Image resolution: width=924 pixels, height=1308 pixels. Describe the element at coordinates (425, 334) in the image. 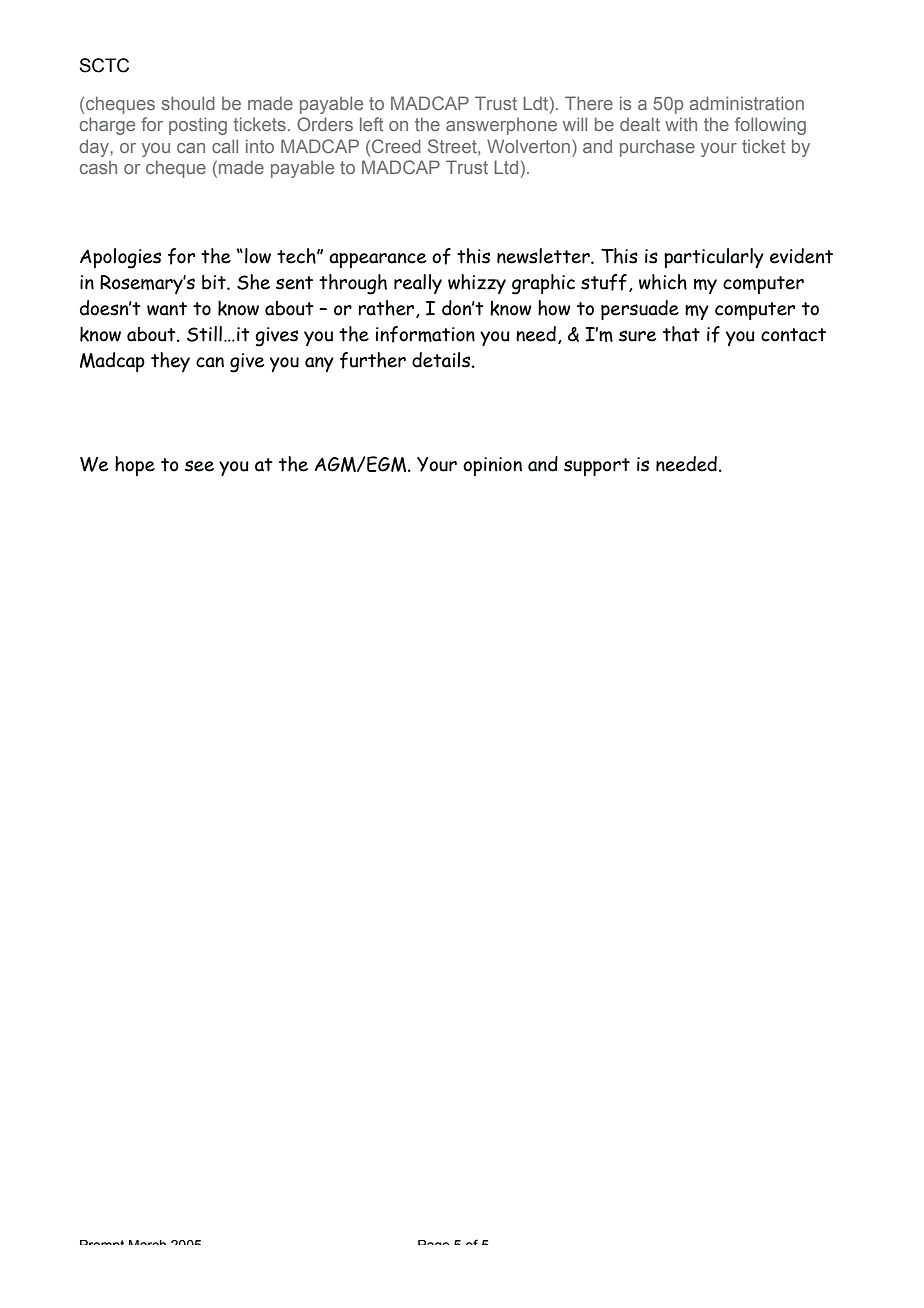

I see `information` at that location.
